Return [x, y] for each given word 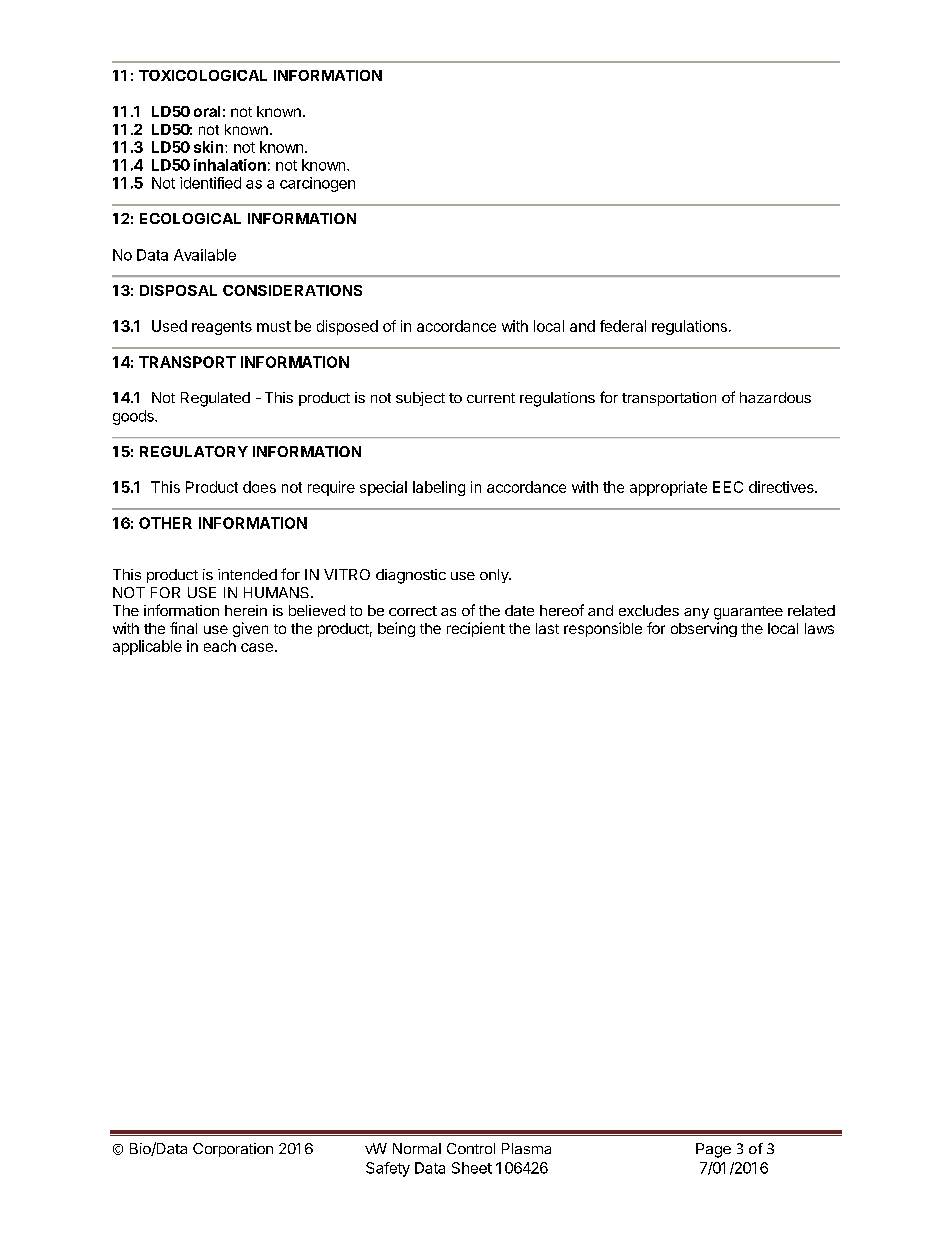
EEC [728, 487]
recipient [476, 629]
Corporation [233, 1150]
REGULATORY [194, 451]
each [220, 646]
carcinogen [317, 184]
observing [704, 629]
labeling [439, 488]
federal [623, 326]
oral [207, 111]
